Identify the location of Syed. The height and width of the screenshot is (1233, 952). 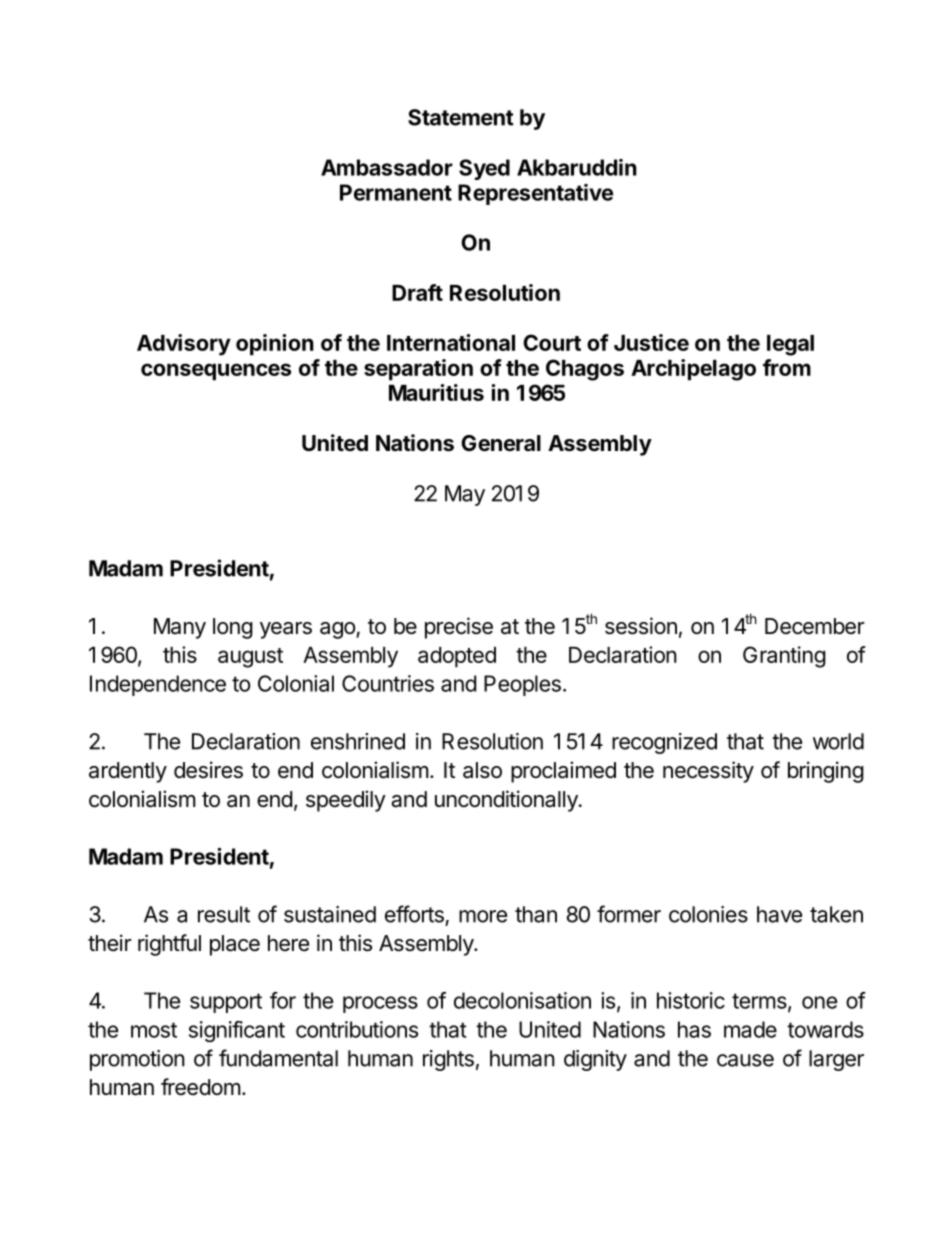
(484, 169).
